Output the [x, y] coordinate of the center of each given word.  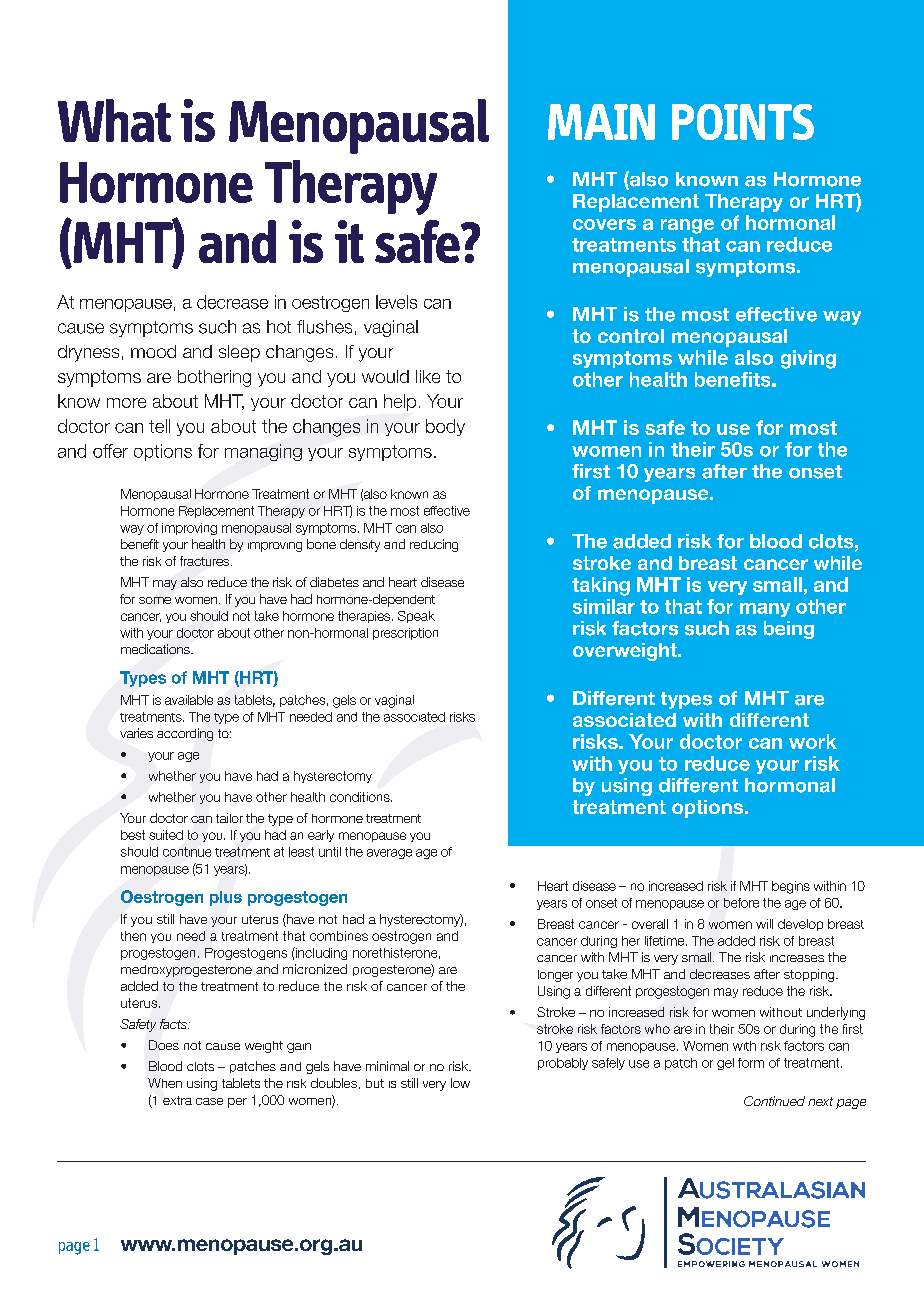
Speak [416, 617]
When [165, 1083]
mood [153, 351]
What [114, 120]
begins [791, 887]
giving [808, 359]
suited [166, 835]
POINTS [743, 122]
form [751, 1063]
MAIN [601, 122]
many [765, 610]
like [428, 376]
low [460, 1083]
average [389, 854]
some [155, 600]
